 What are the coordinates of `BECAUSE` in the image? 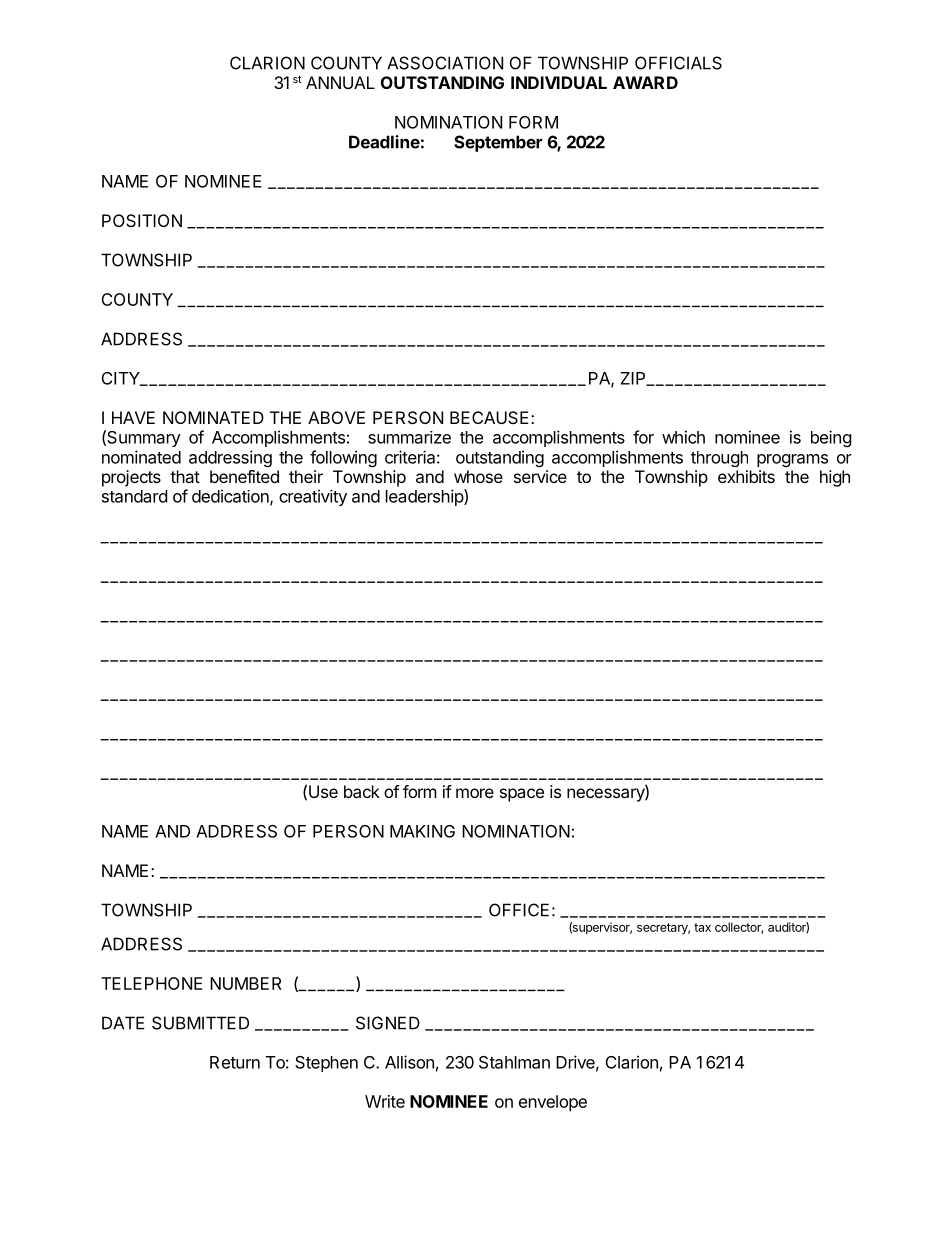 It's located at (489, 417).
